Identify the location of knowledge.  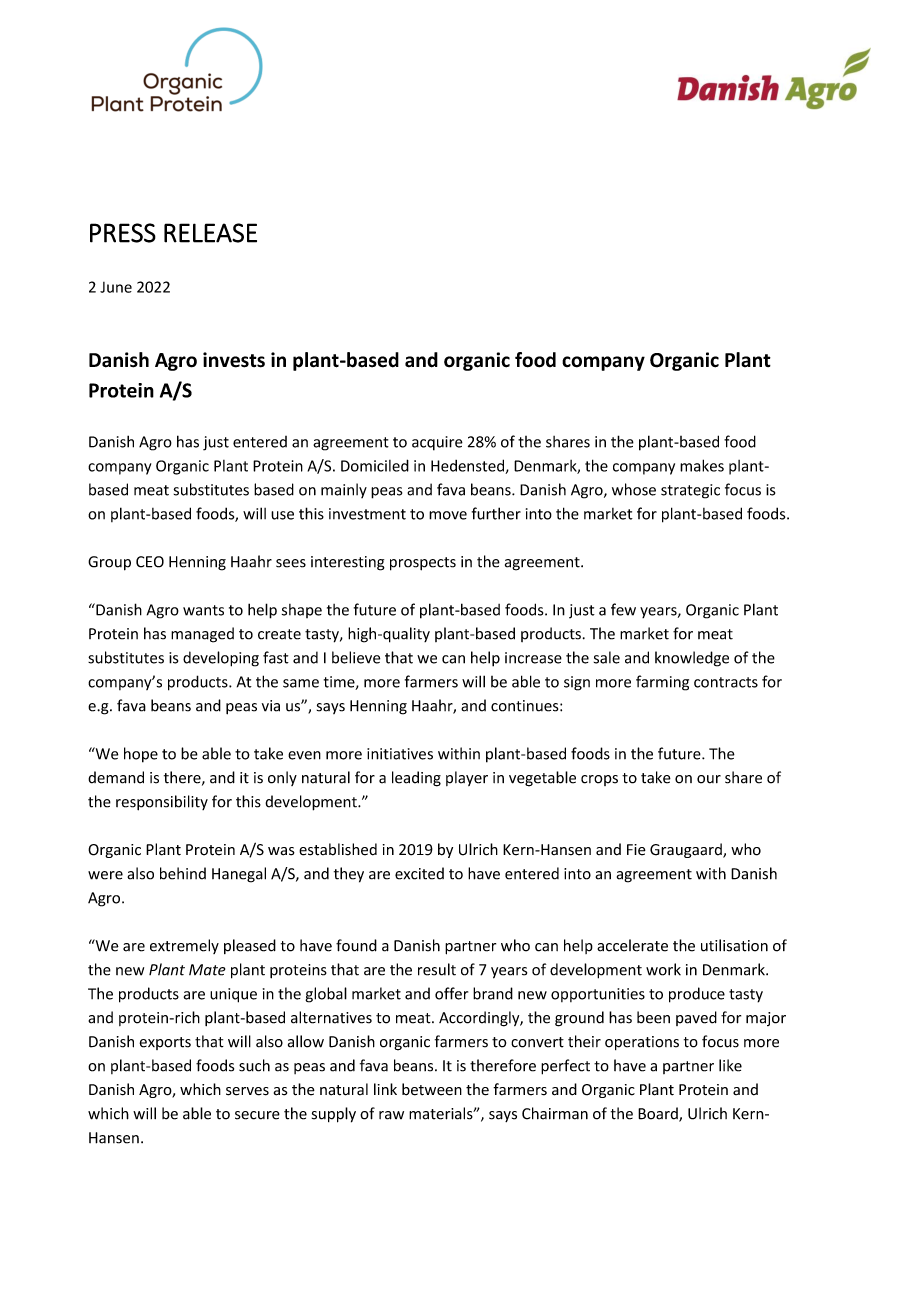
(692, 659).
